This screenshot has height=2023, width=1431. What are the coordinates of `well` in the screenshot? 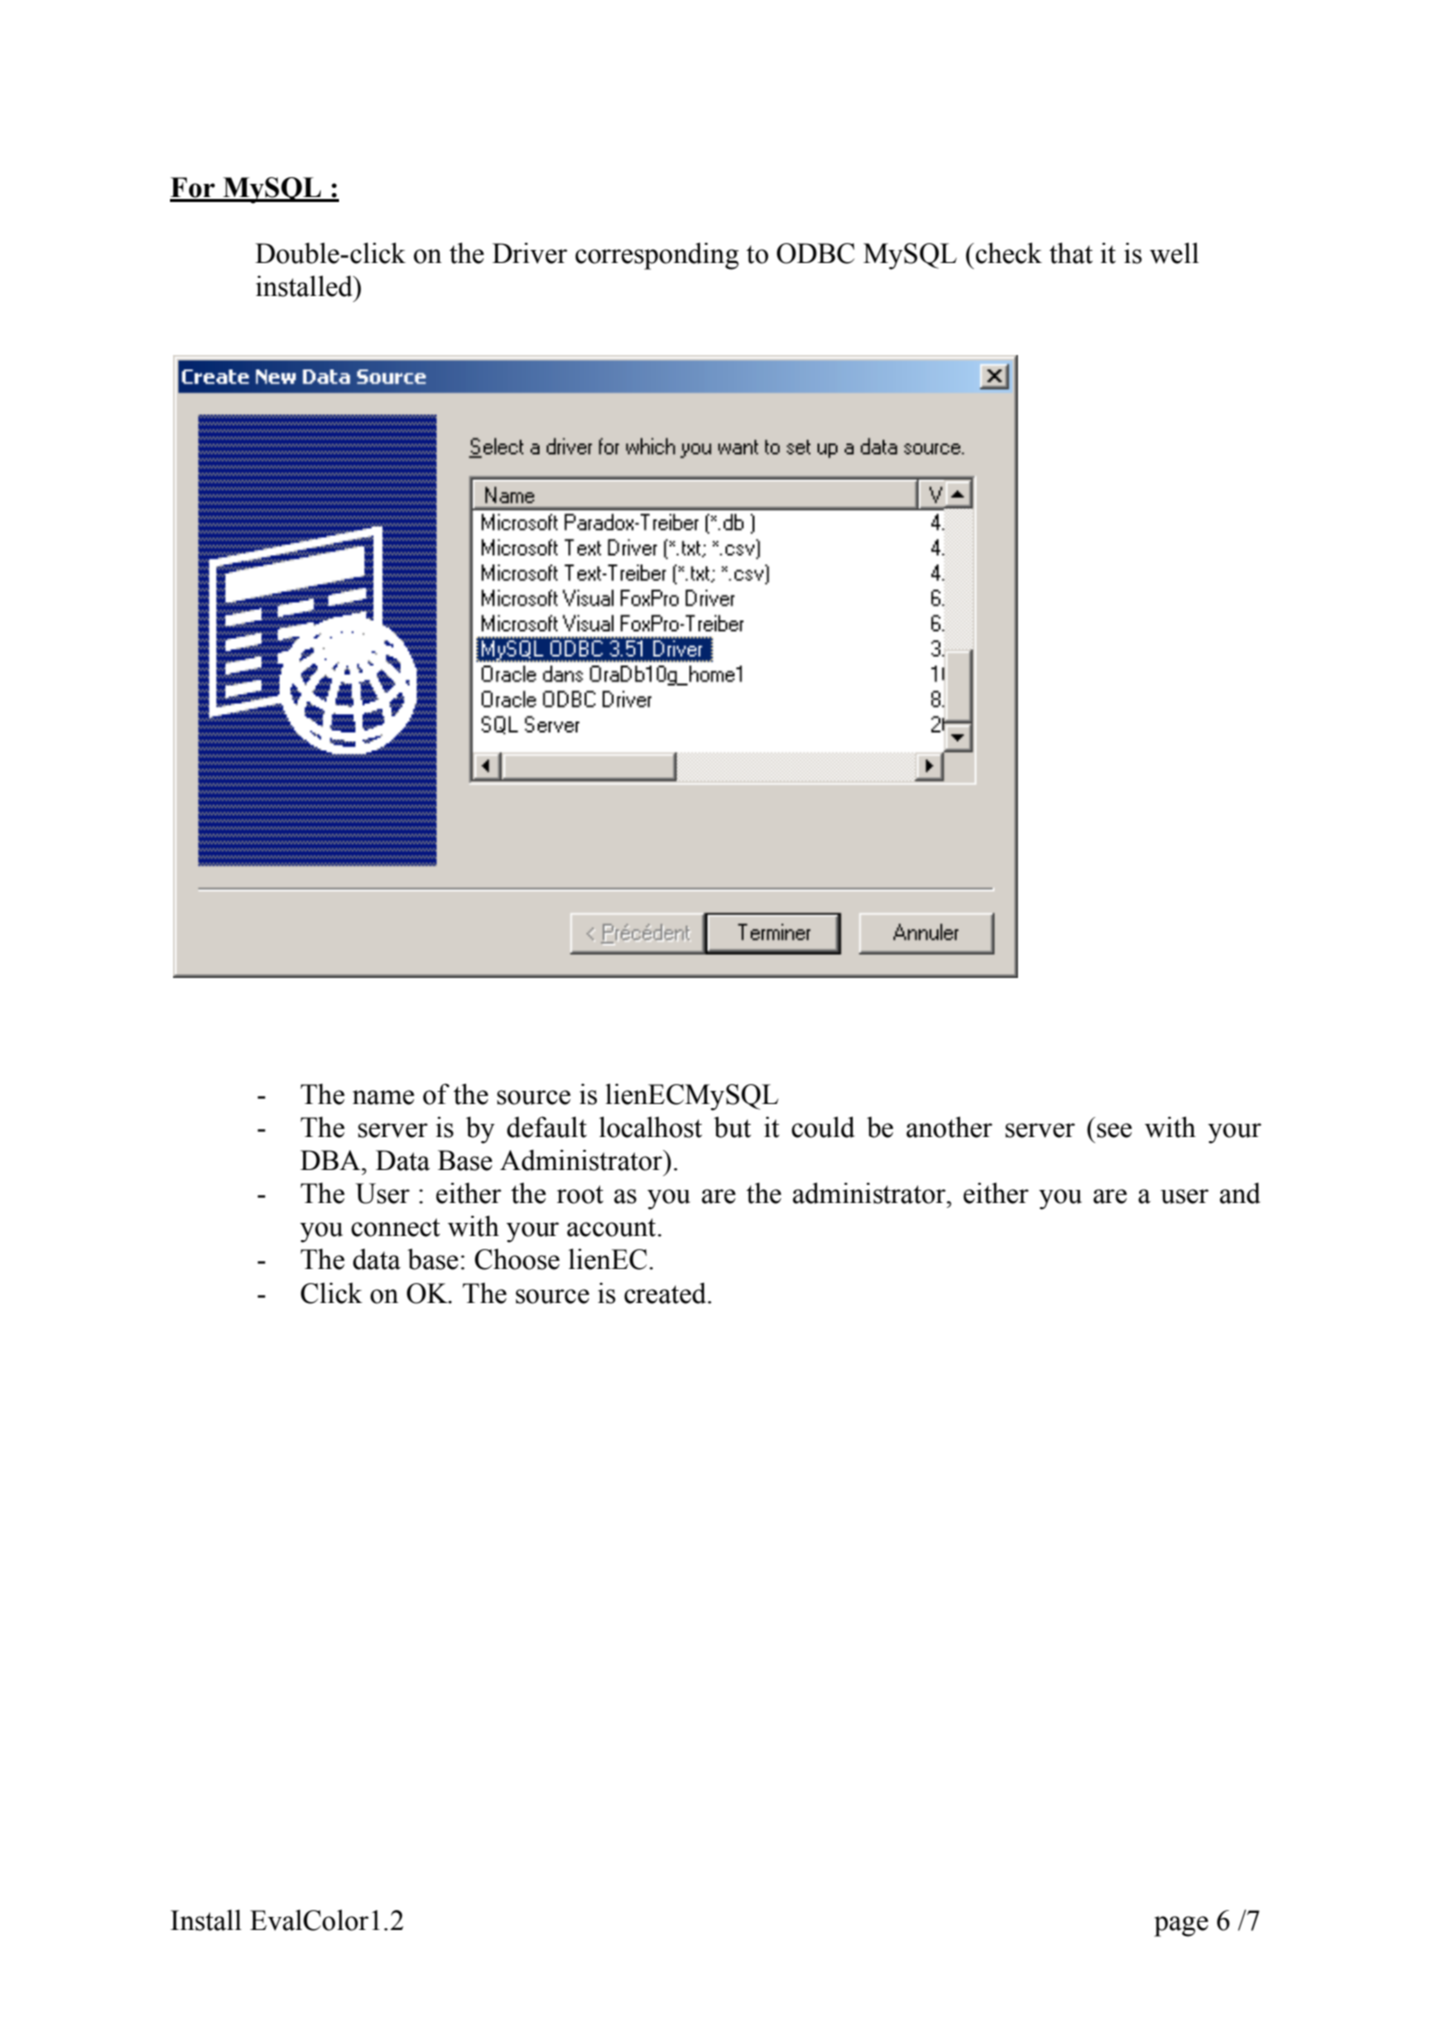 It's located at (1174, 253).
